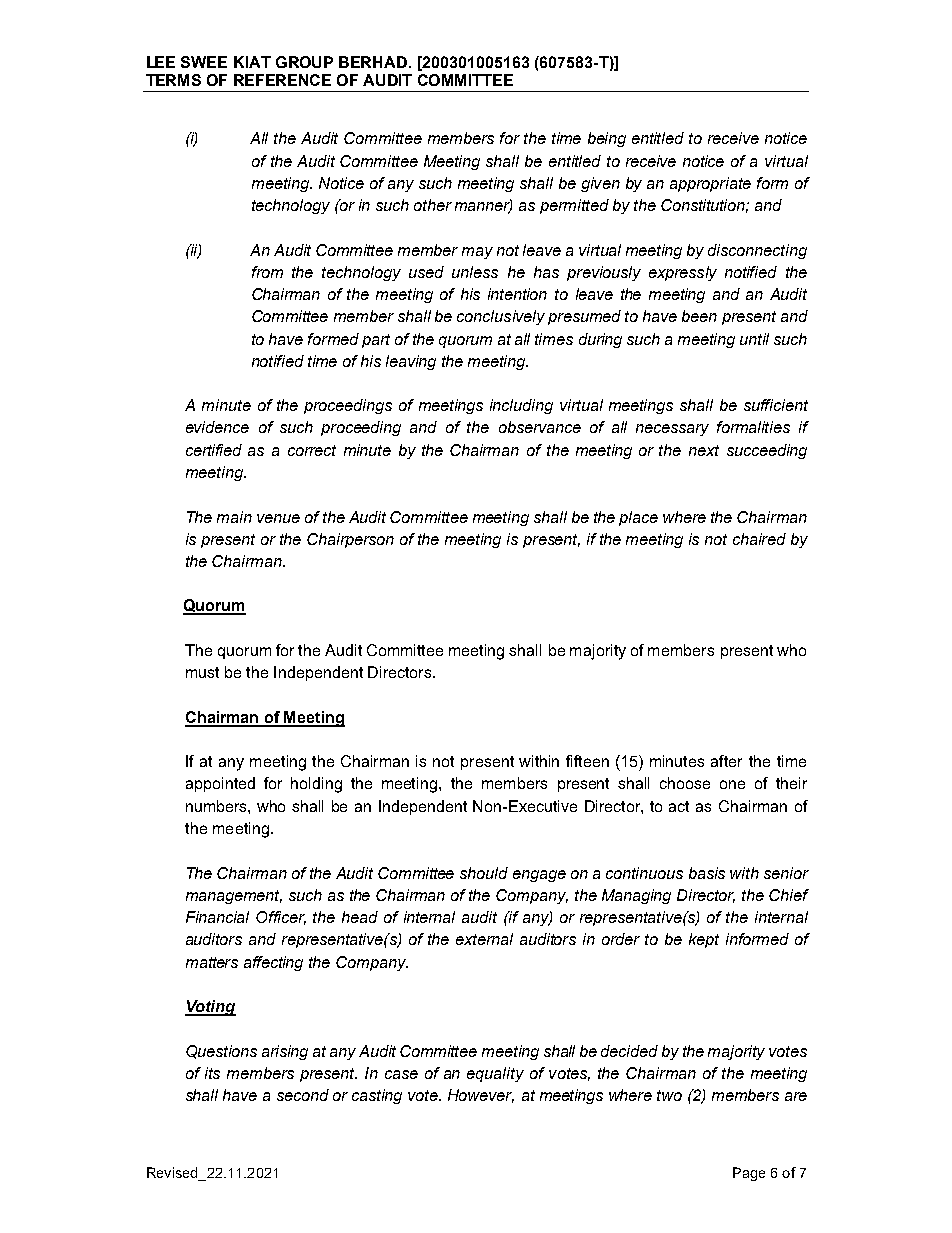 This page has height=1233, width=952. What do you see at coordinates (374, 62) in the page?
I see `BERHAD` at bounding box center [374, 62].
